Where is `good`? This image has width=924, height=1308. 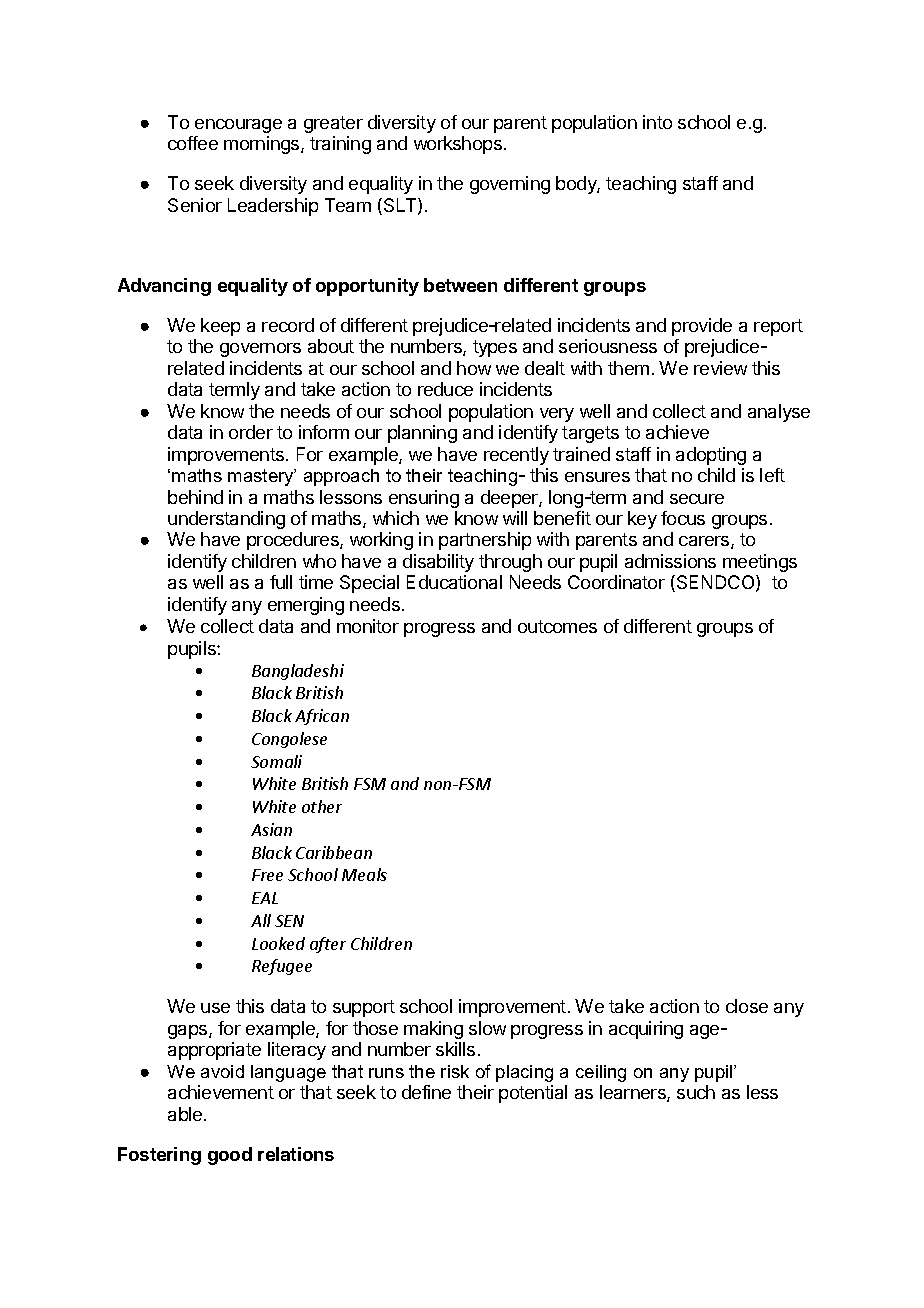 good is located at coordinates (230, 1156).
